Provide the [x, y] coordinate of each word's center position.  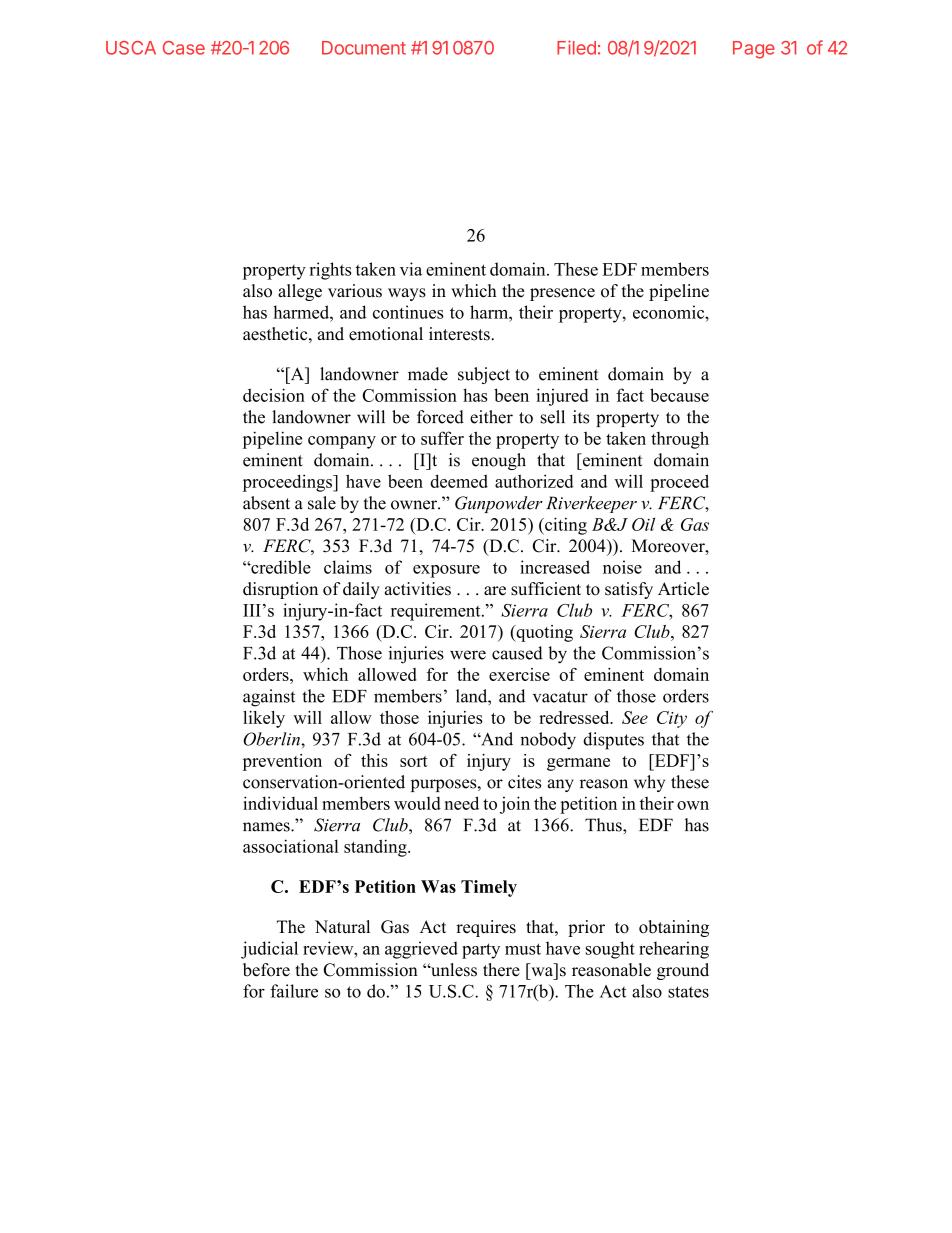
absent [266, 503]
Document [364, 48]
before [266, 970]
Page [754, 50]
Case [184, 48]
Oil [643, 524]
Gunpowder [499, 504]
